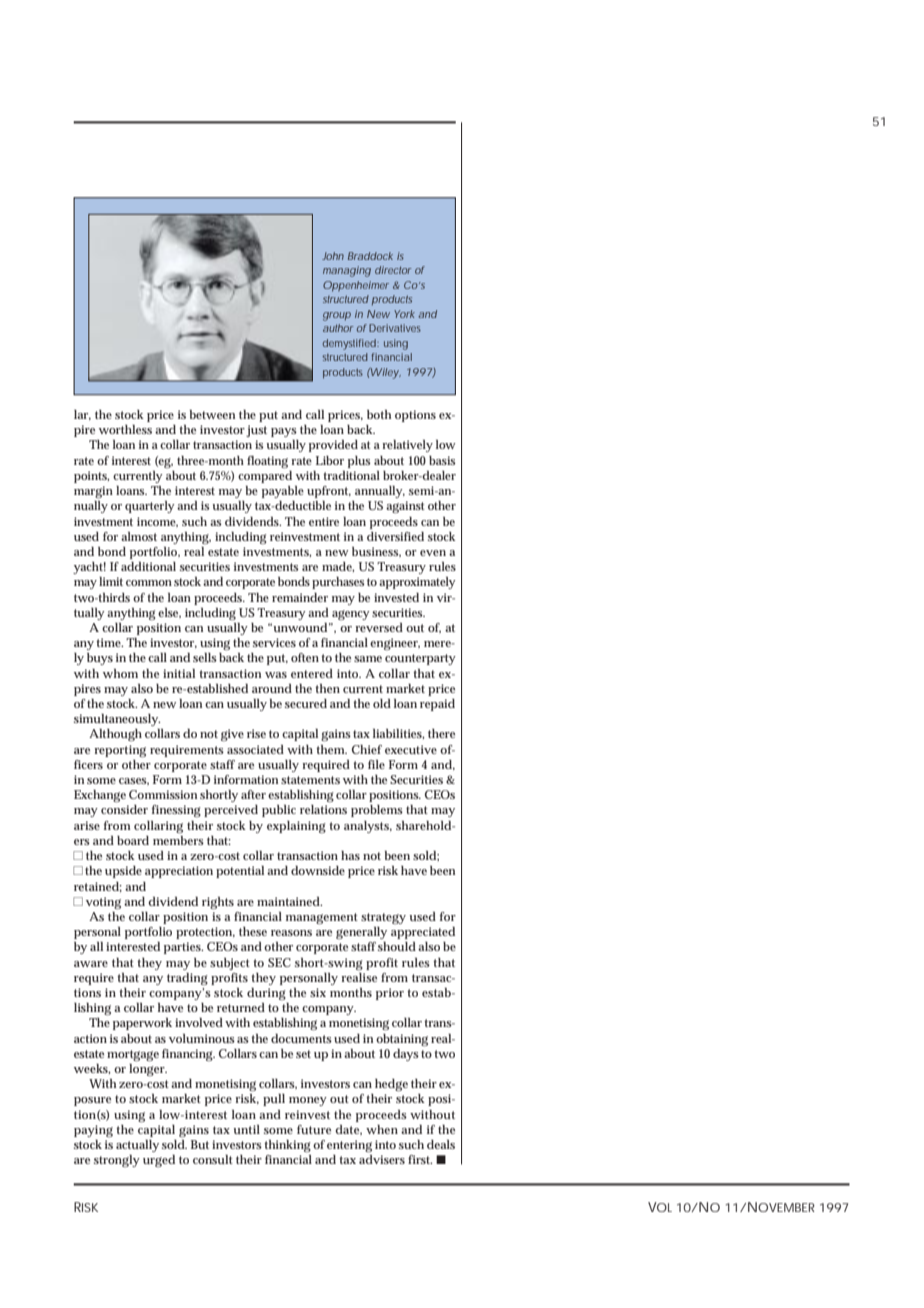 The image size is (924, 1308). I want to click on payable, so click(283, 492).
